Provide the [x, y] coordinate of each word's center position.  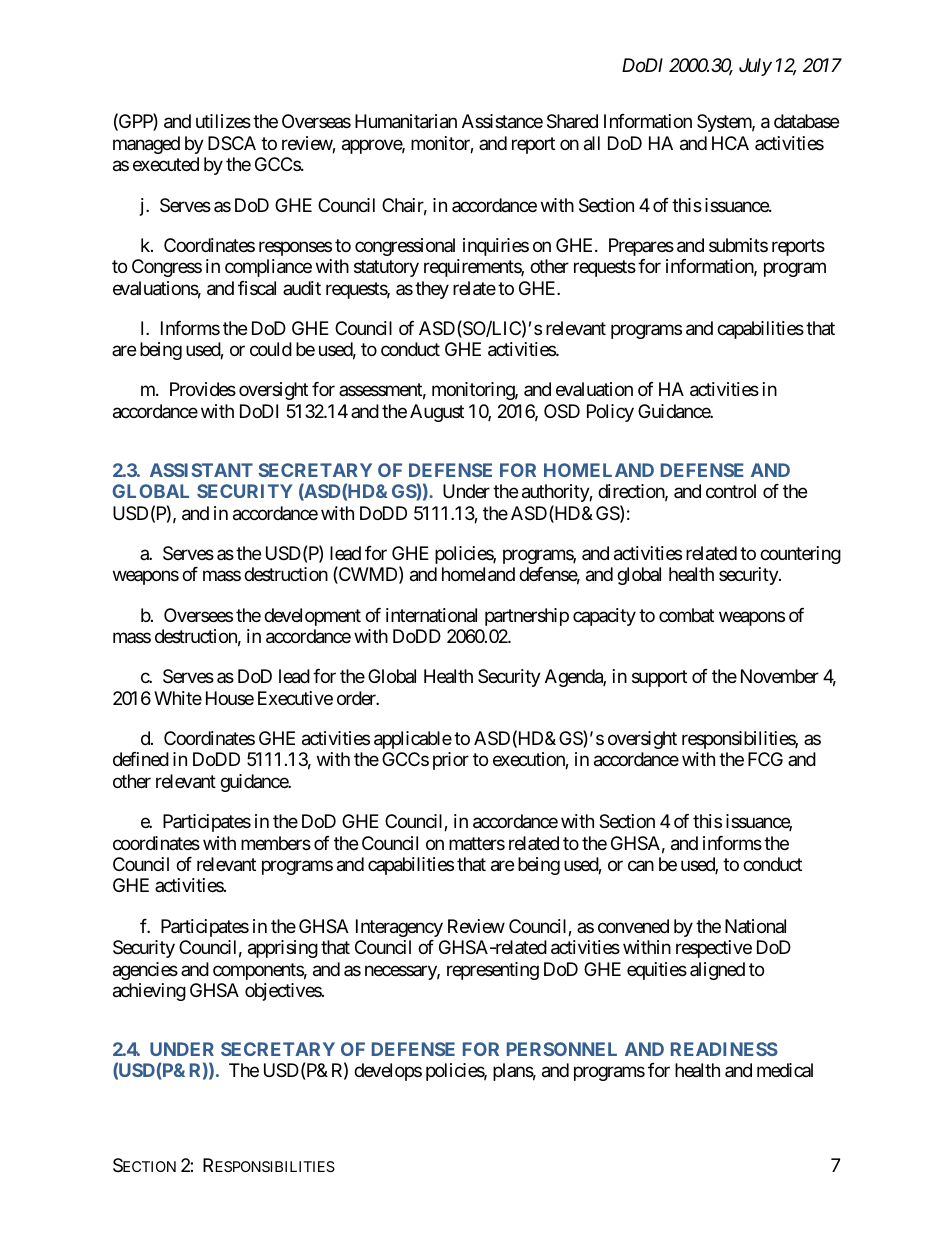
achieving [149, 992]
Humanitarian [406, 121]
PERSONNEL [562, 1049]
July [755, 67]
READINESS [724, 1049]
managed [146, 145]
